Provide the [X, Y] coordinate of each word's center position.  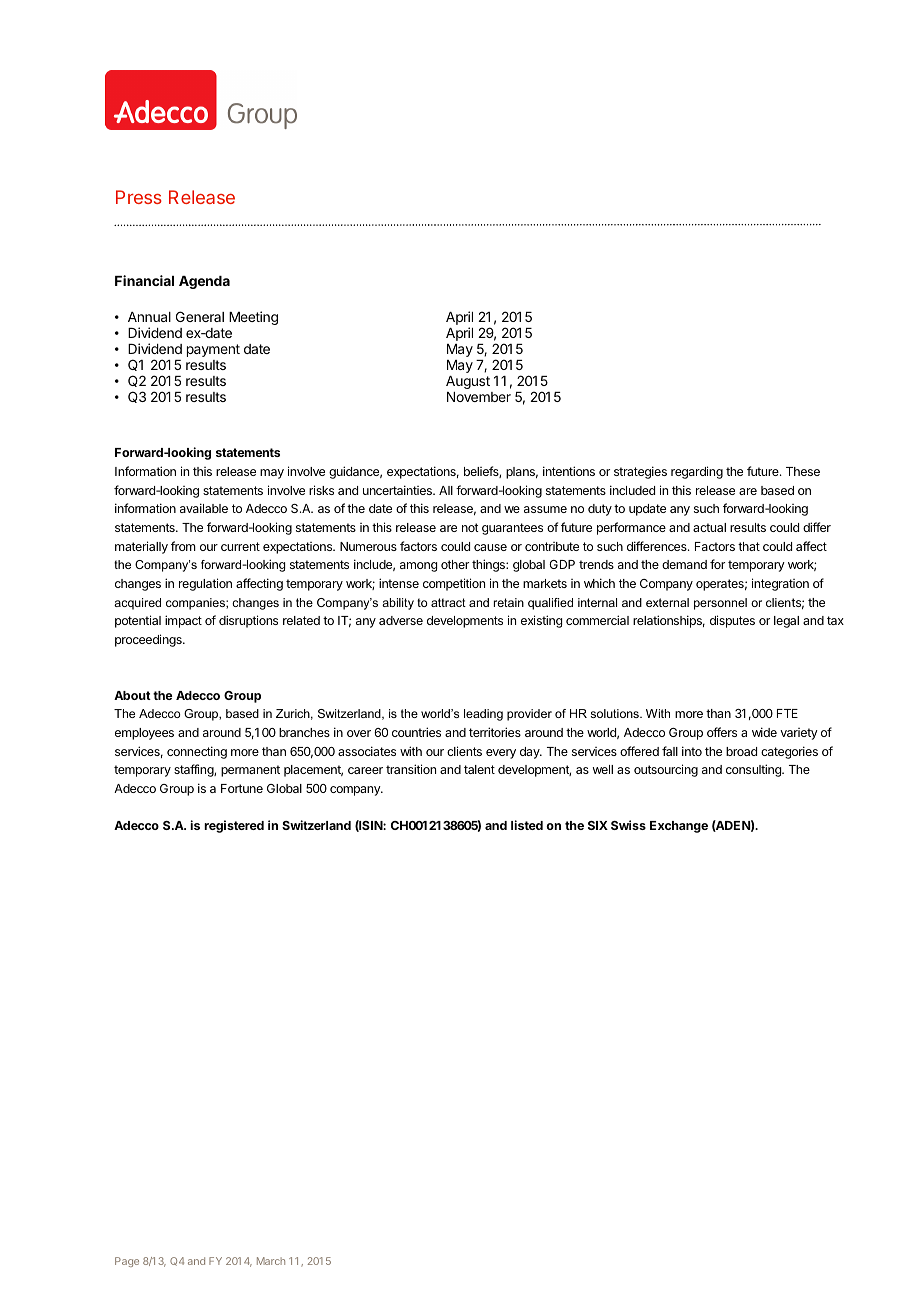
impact [183, 621]
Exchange [679, 827]
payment [213, 350]
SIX [598, 825]
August [468, 382]
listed [527, 825]
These [803, 471]
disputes [732, 621]
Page [127, 1262]
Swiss [628, 825]
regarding [697, 472]
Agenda [204, 282]
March [271, 1261]
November [479, 397]
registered [234, 826]
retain [509, 602]
